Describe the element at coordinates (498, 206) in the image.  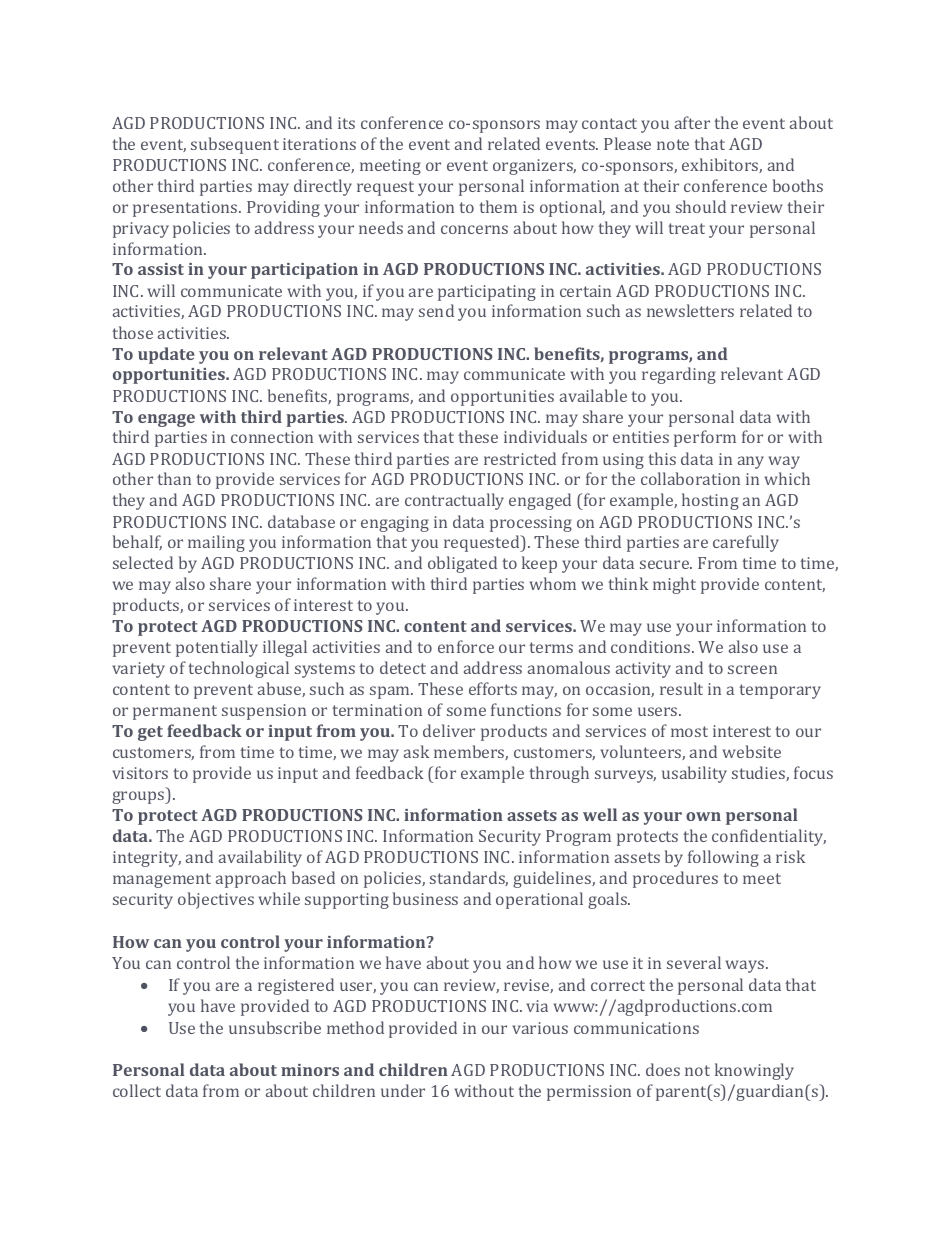
I see `them` at that location.
